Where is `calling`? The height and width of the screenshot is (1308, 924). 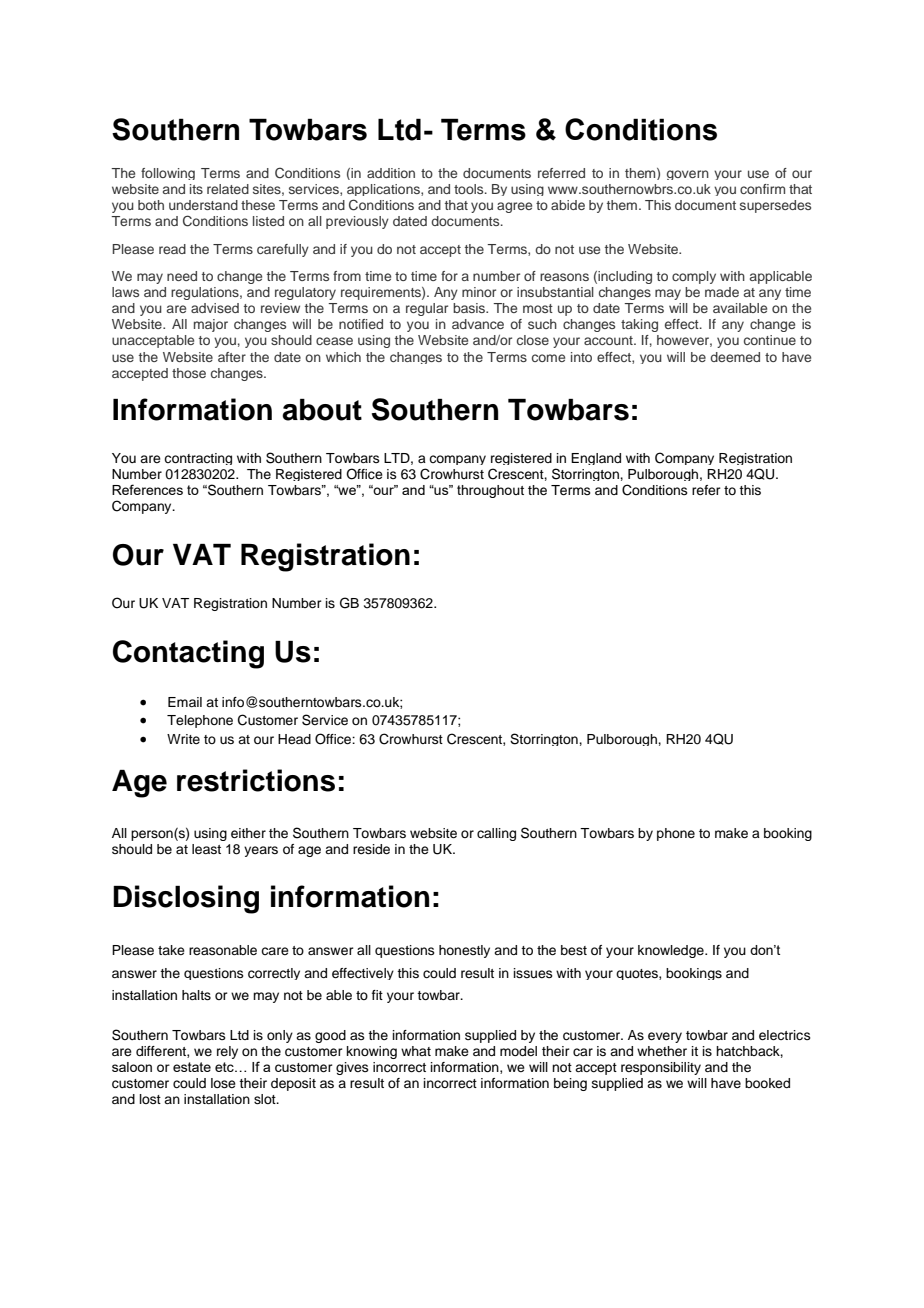 calling is located at coordinates (496, 834).
